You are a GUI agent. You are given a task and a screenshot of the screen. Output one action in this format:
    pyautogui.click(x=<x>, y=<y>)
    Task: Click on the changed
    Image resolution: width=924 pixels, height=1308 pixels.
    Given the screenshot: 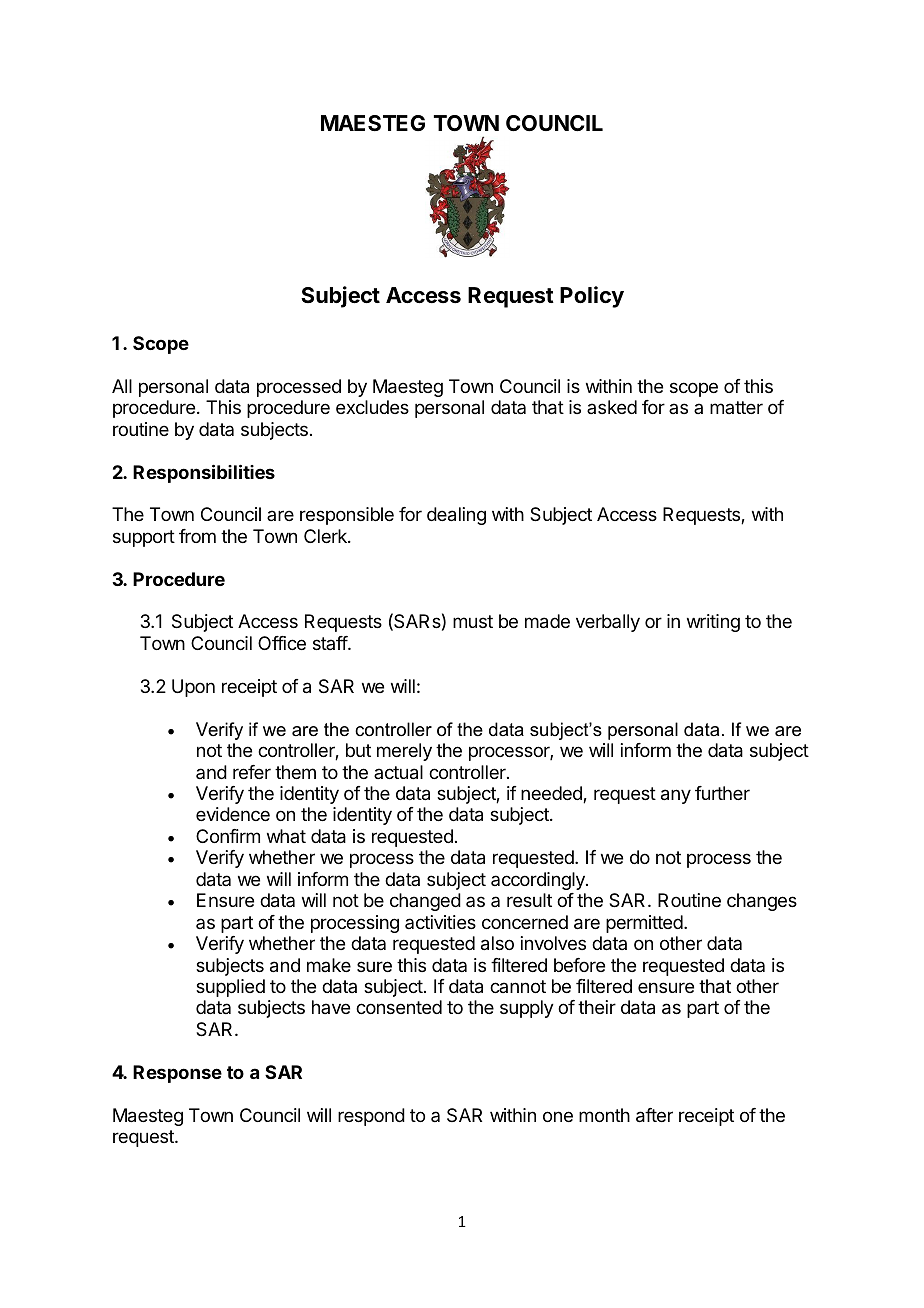 What is the action you would take?
    pyautogui.click(x=425, y=902)
